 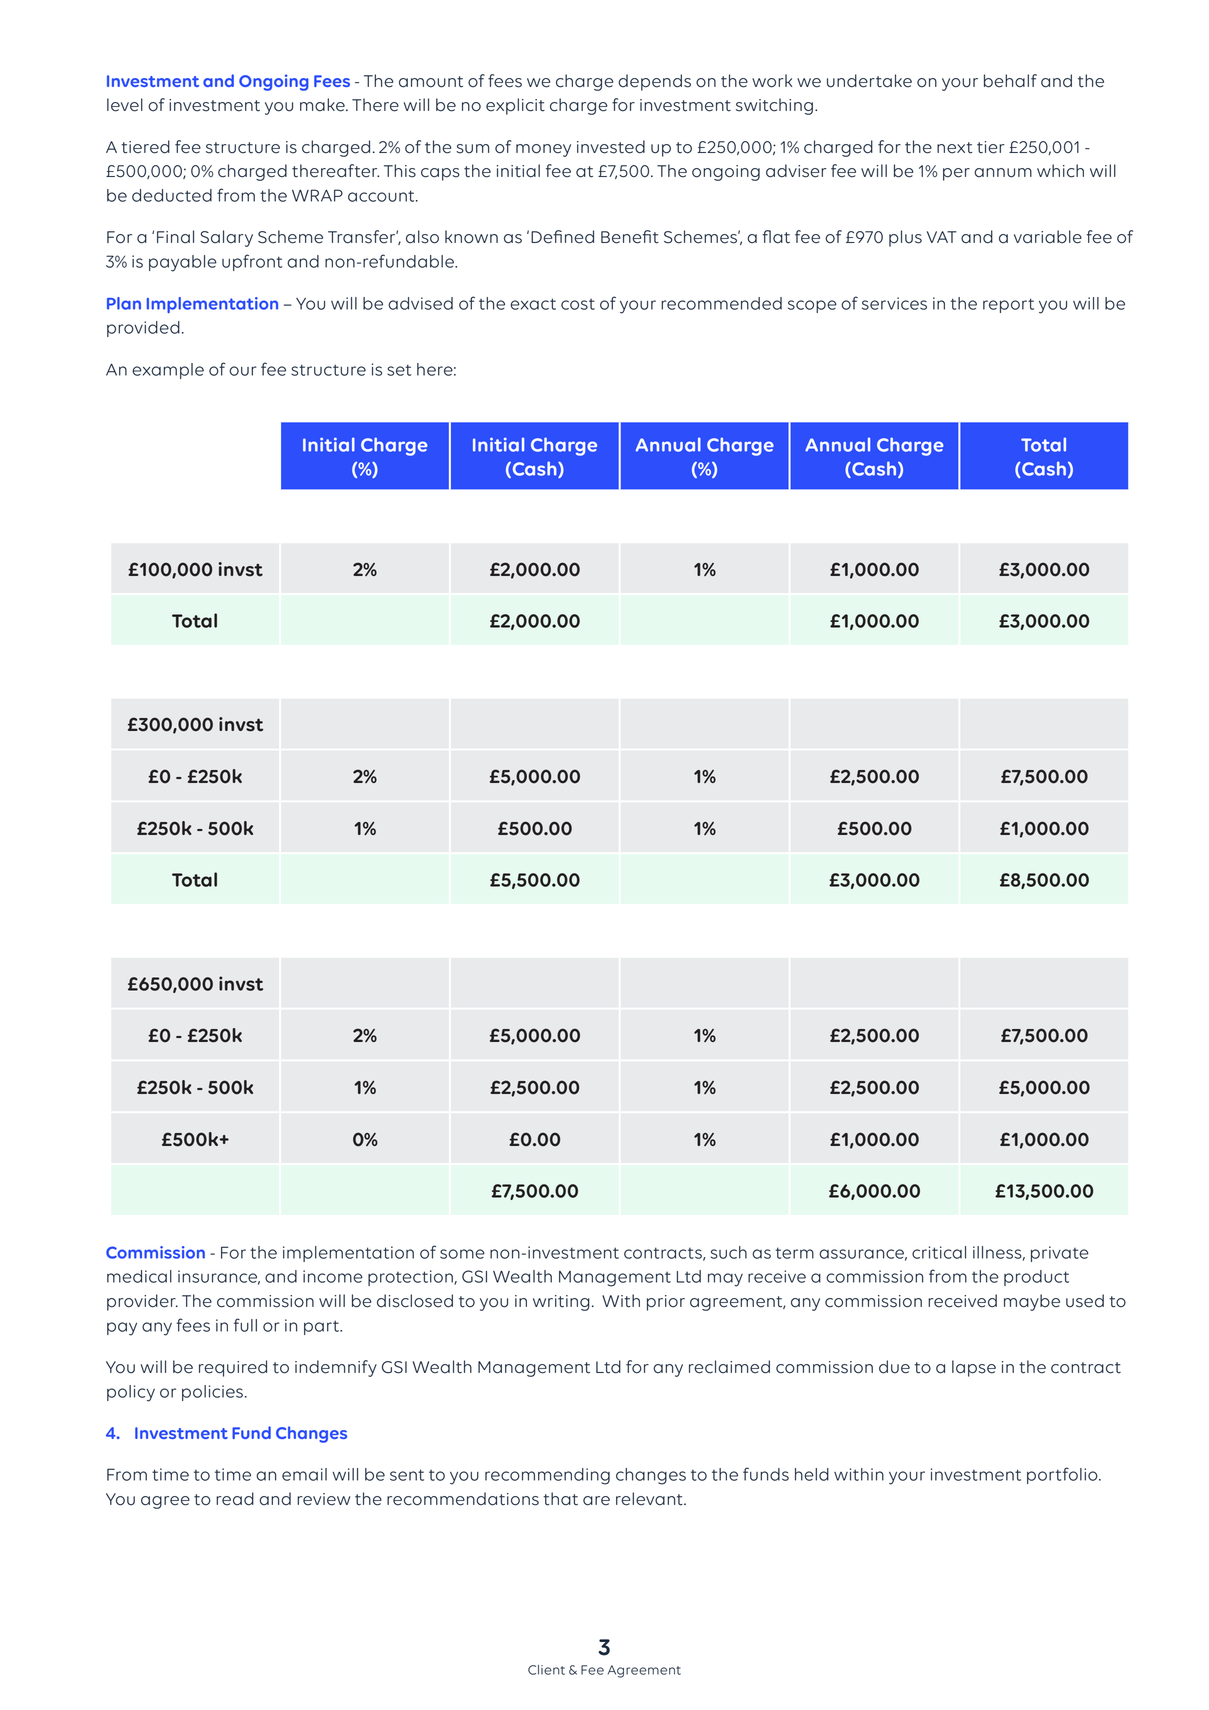 I want to click on example, so click(x=168, y=371).
